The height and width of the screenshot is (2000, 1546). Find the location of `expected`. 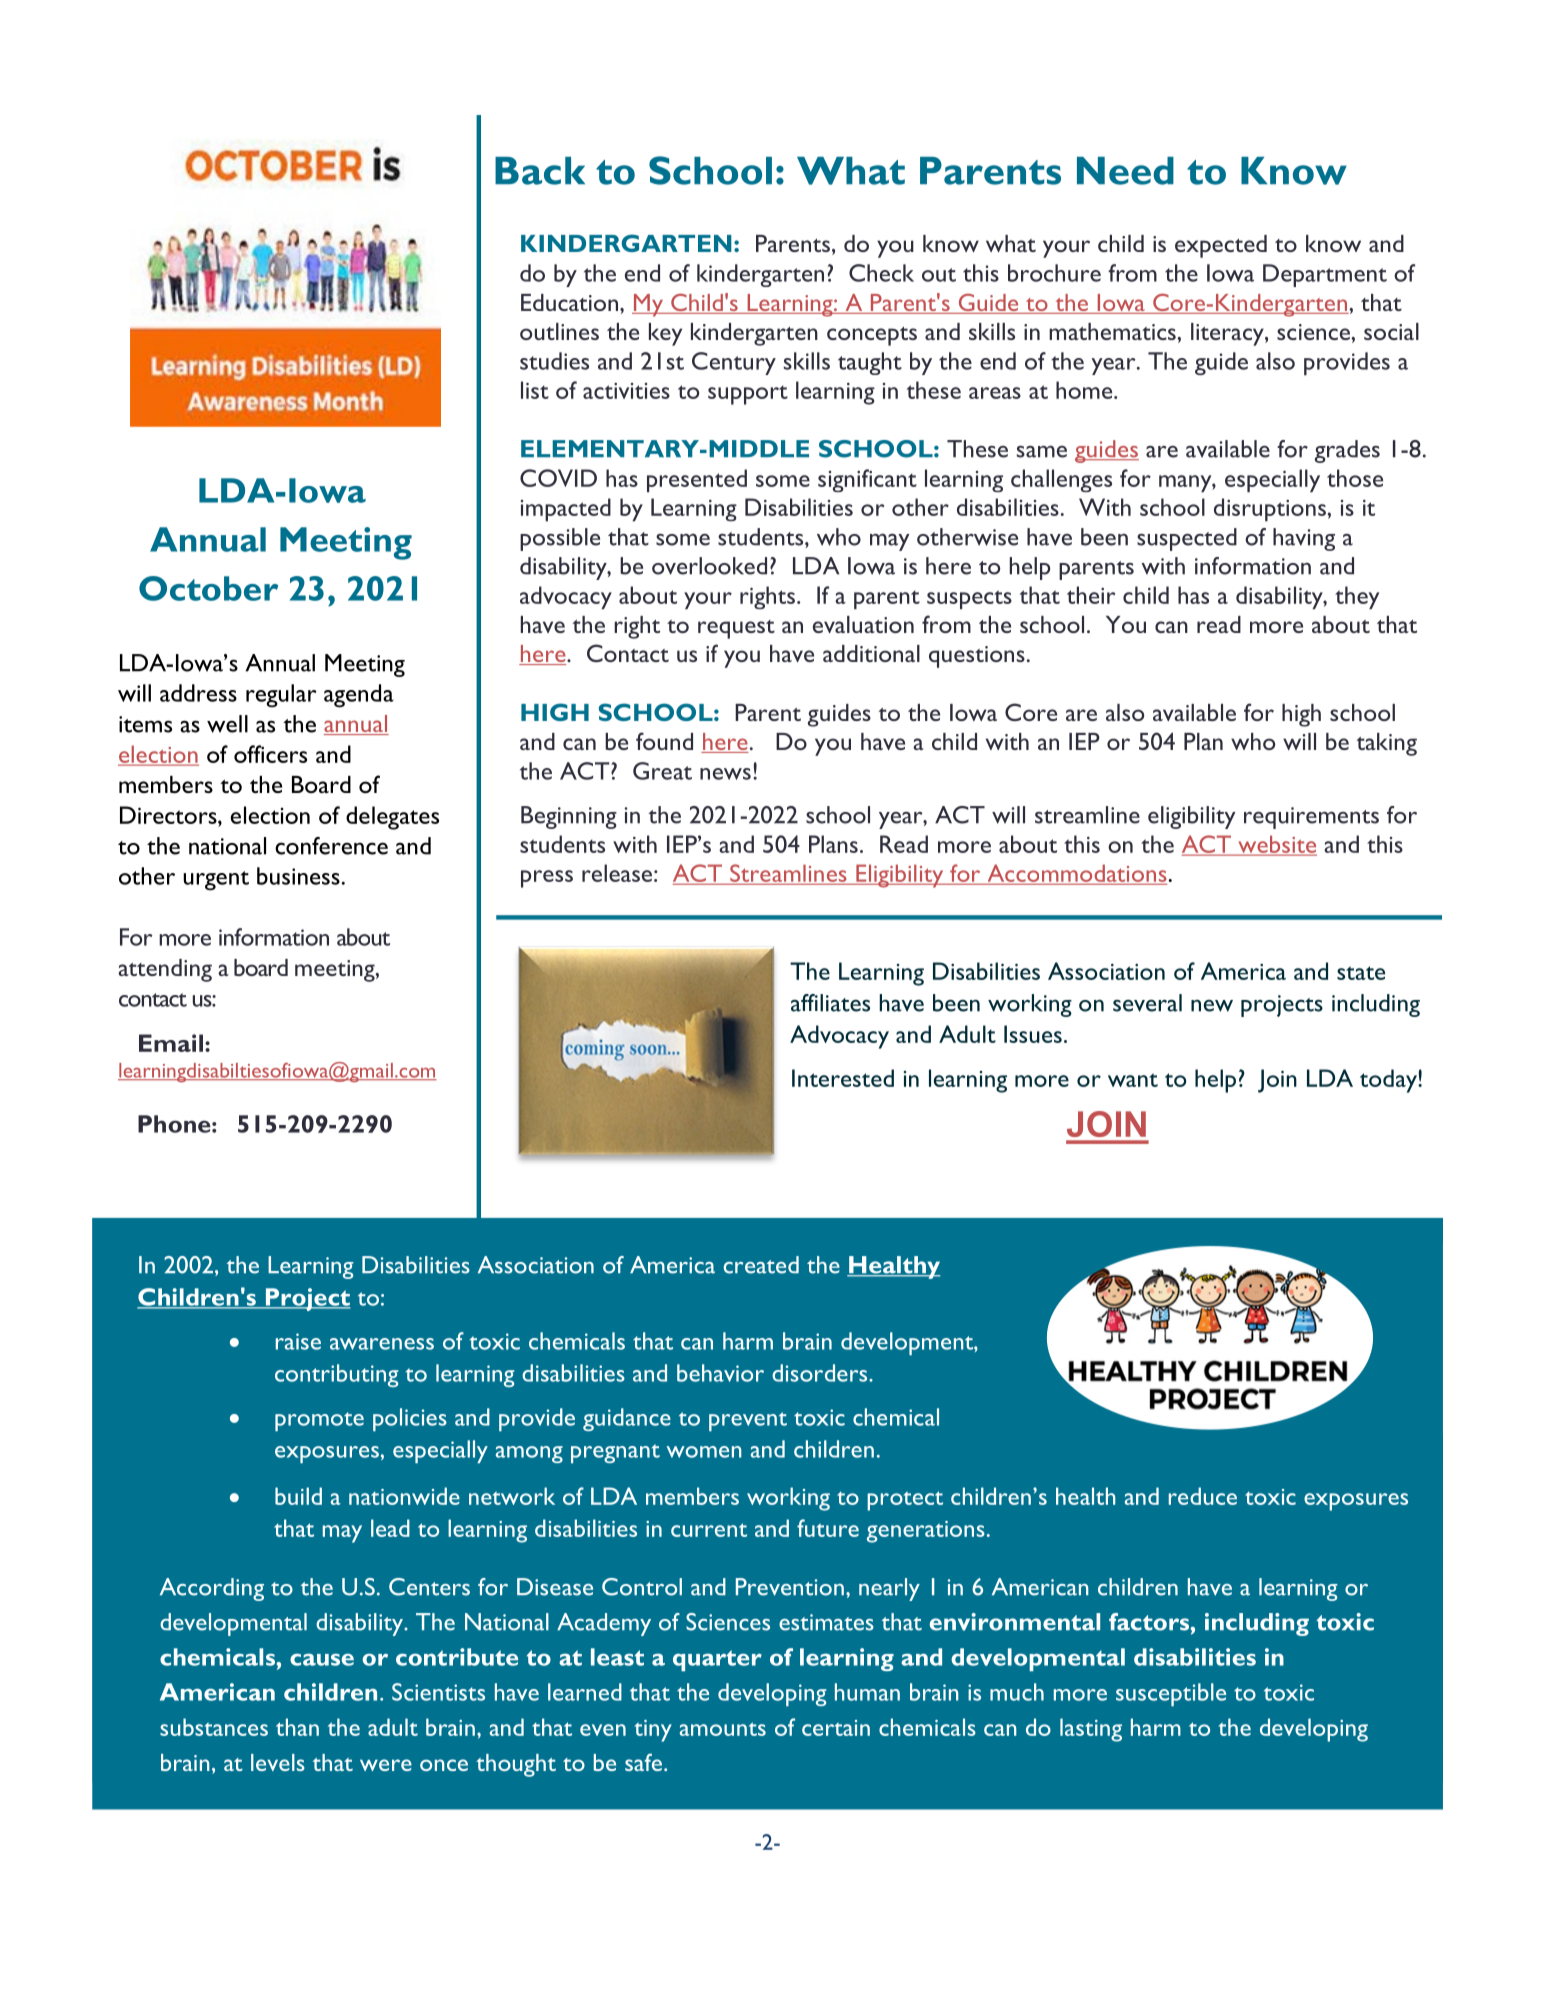

expected is located at coordinates (1221, 246).
